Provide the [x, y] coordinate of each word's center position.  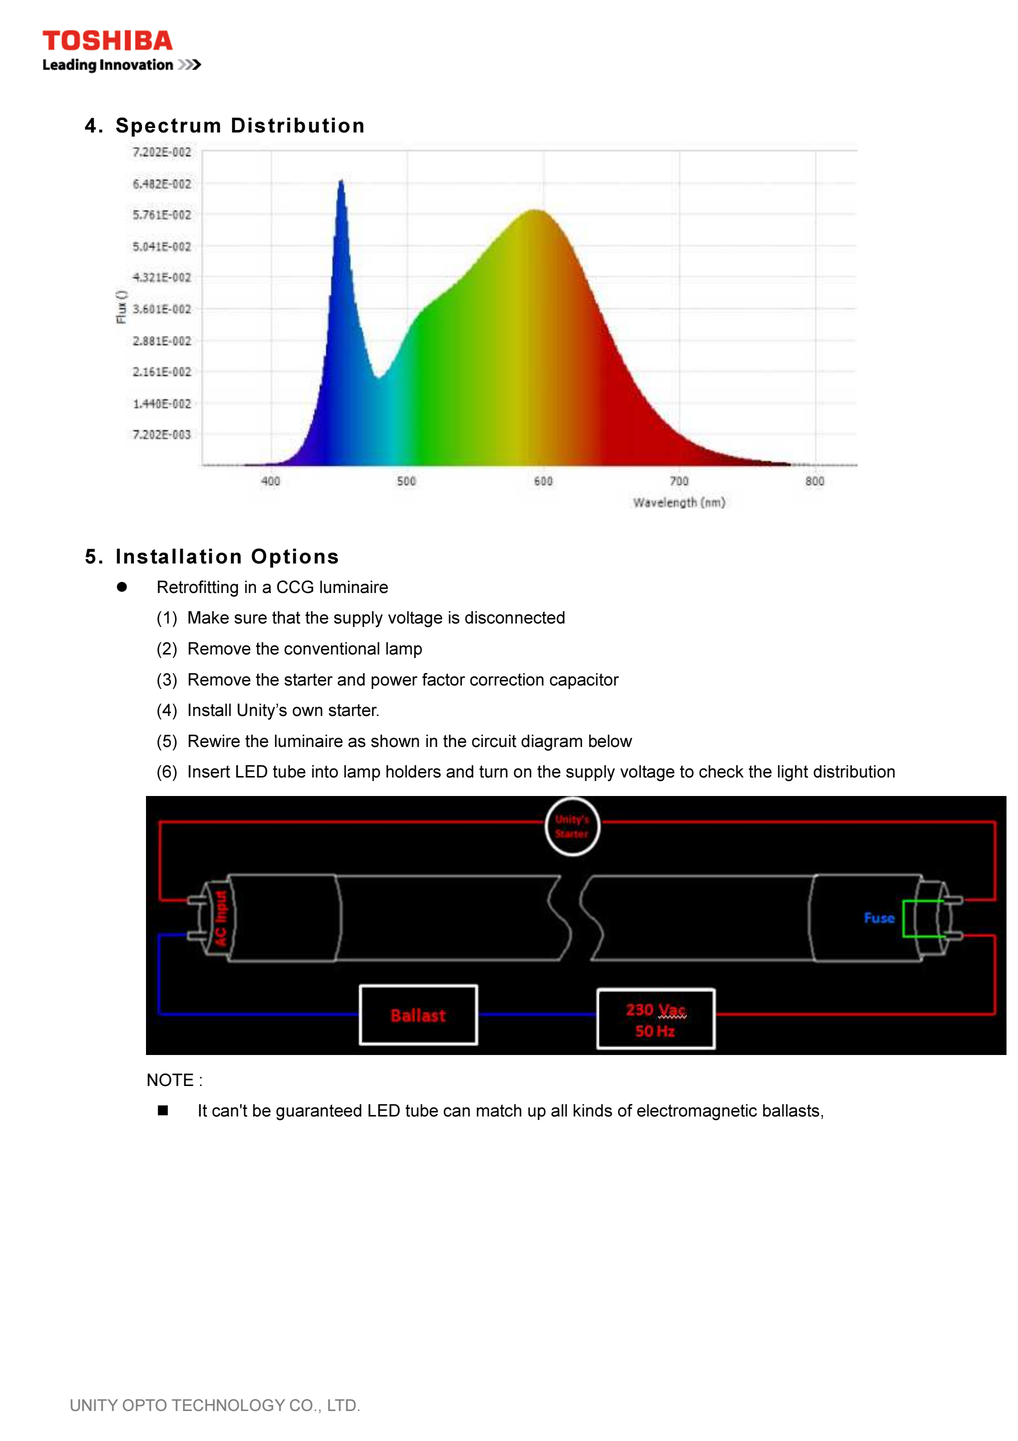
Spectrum [168, 127]
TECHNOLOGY [228, 1405]
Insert [209, 771]
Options [294, 558]
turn [493, 771]
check [721, 771]
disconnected [515, 617]
